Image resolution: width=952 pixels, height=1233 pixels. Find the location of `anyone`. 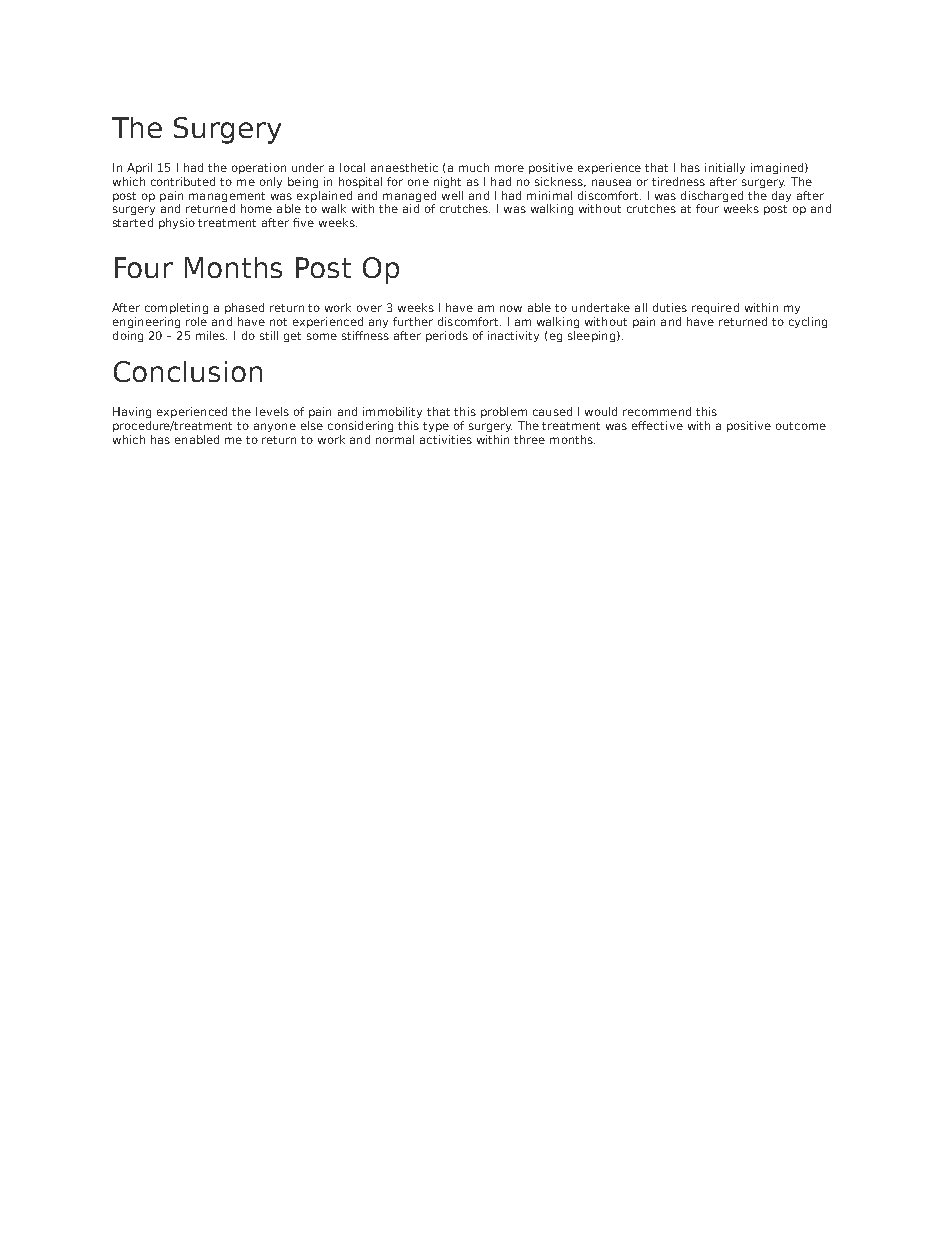

anyone is located at coordinates (275, 427).
